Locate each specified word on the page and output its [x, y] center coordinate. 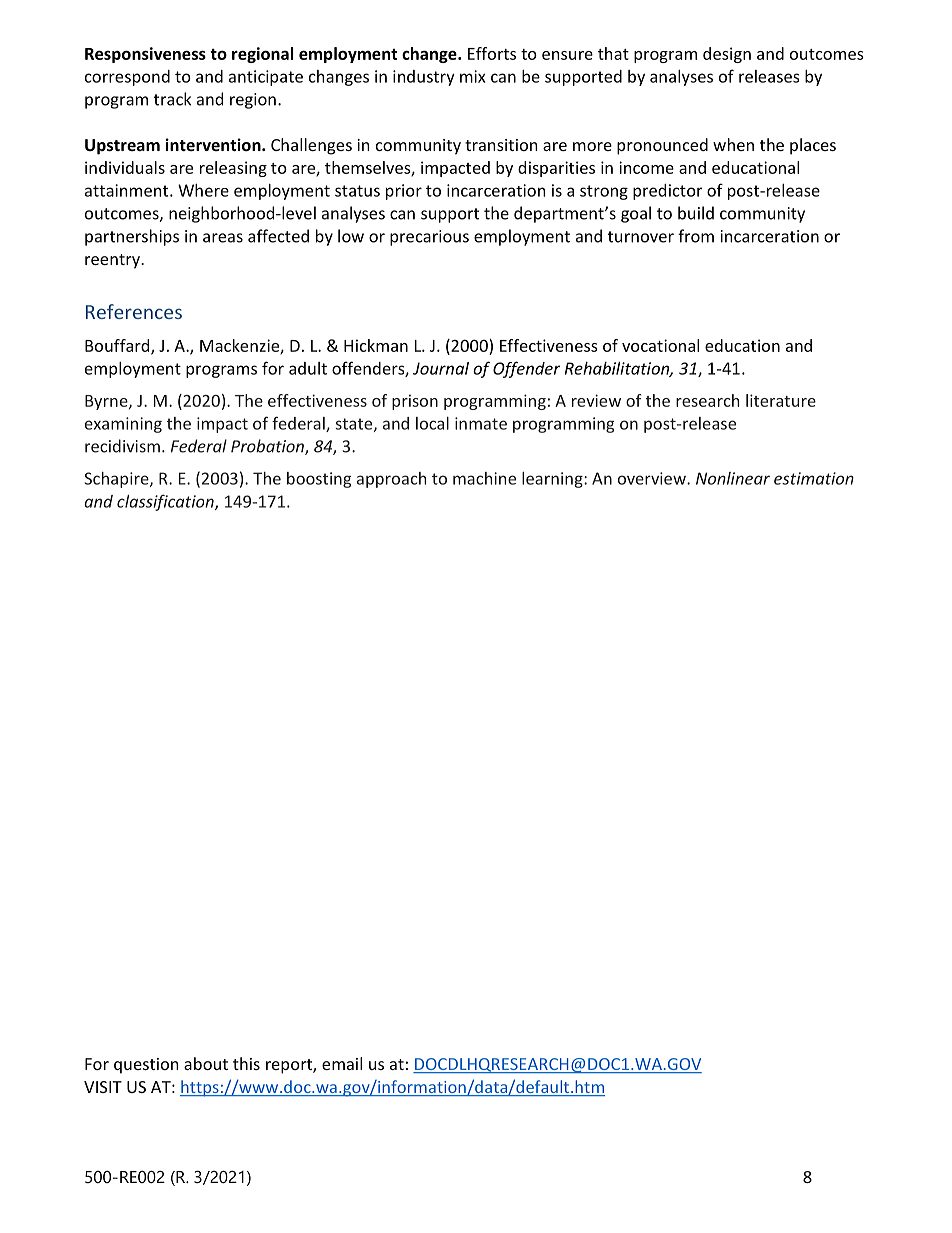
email [342, 1063]
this [246, 1063]
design [727, 55]
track [172, 99]
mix [473, 76]
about [206, 1063]
